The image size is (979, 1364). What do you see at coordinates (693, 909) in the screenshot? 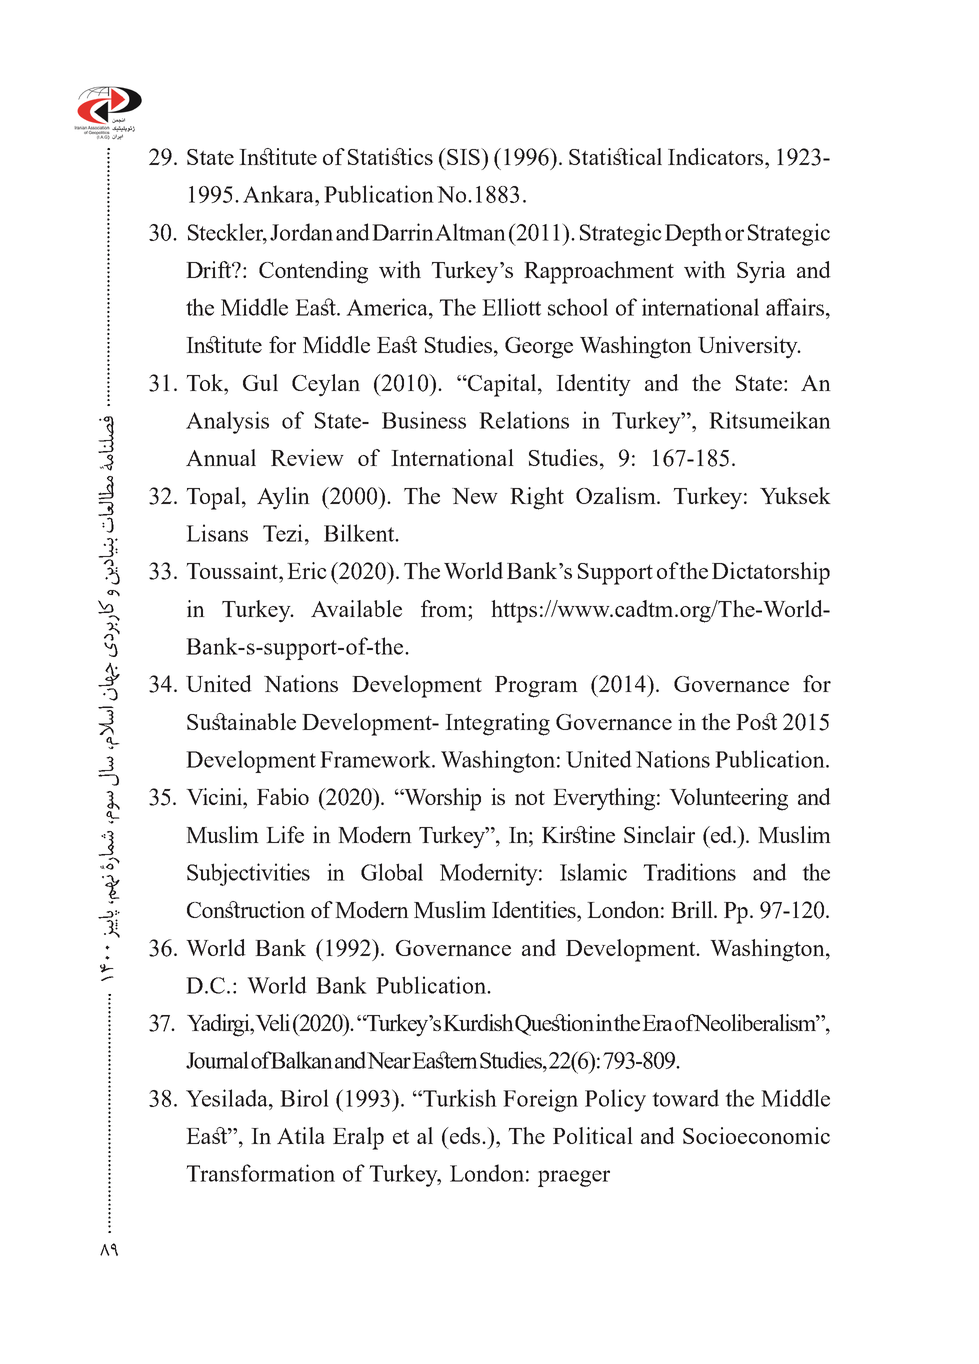
I see `Brill` at bounding box center [693, 909].
